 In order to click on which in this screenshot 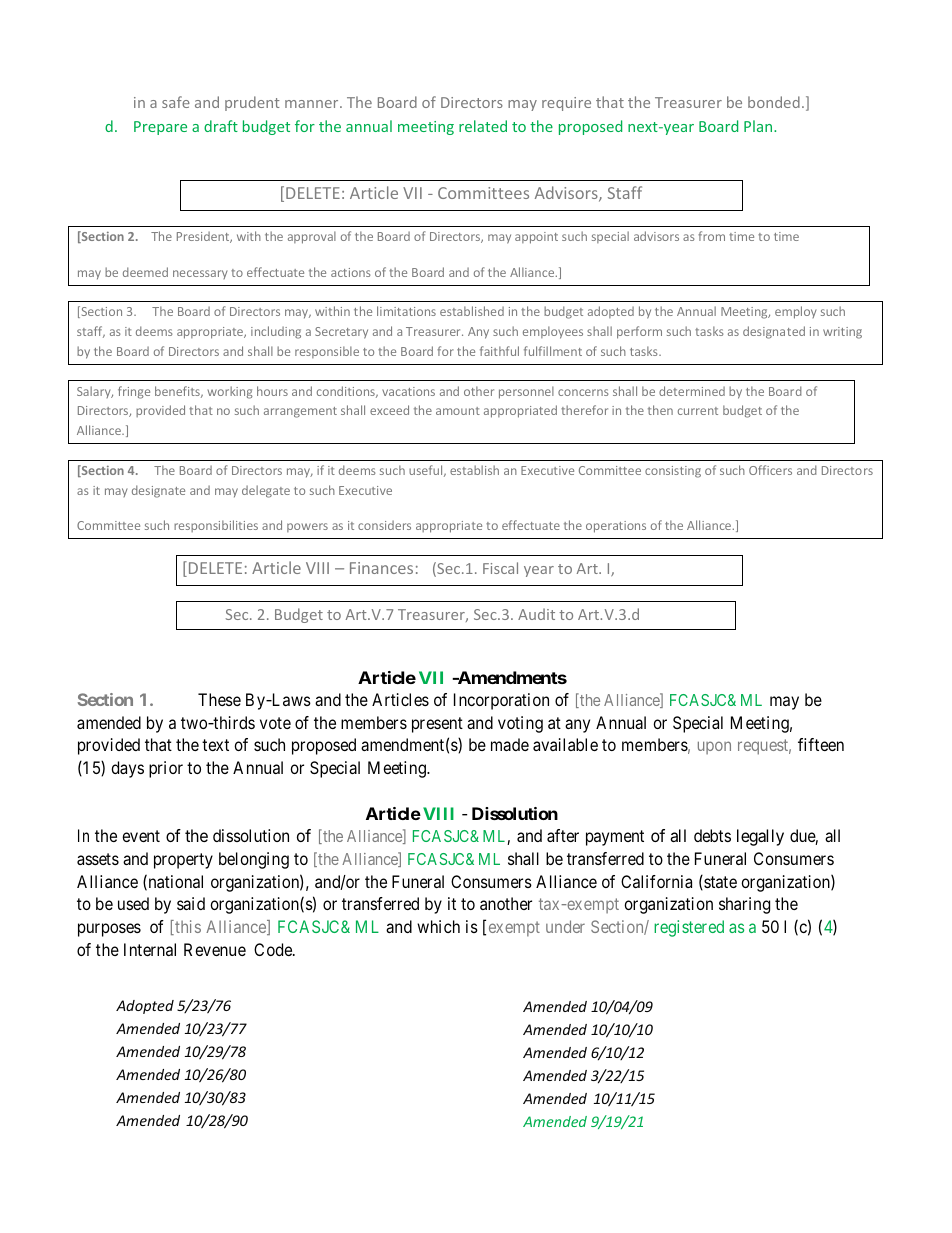, I will do `click(438, 926)`.
